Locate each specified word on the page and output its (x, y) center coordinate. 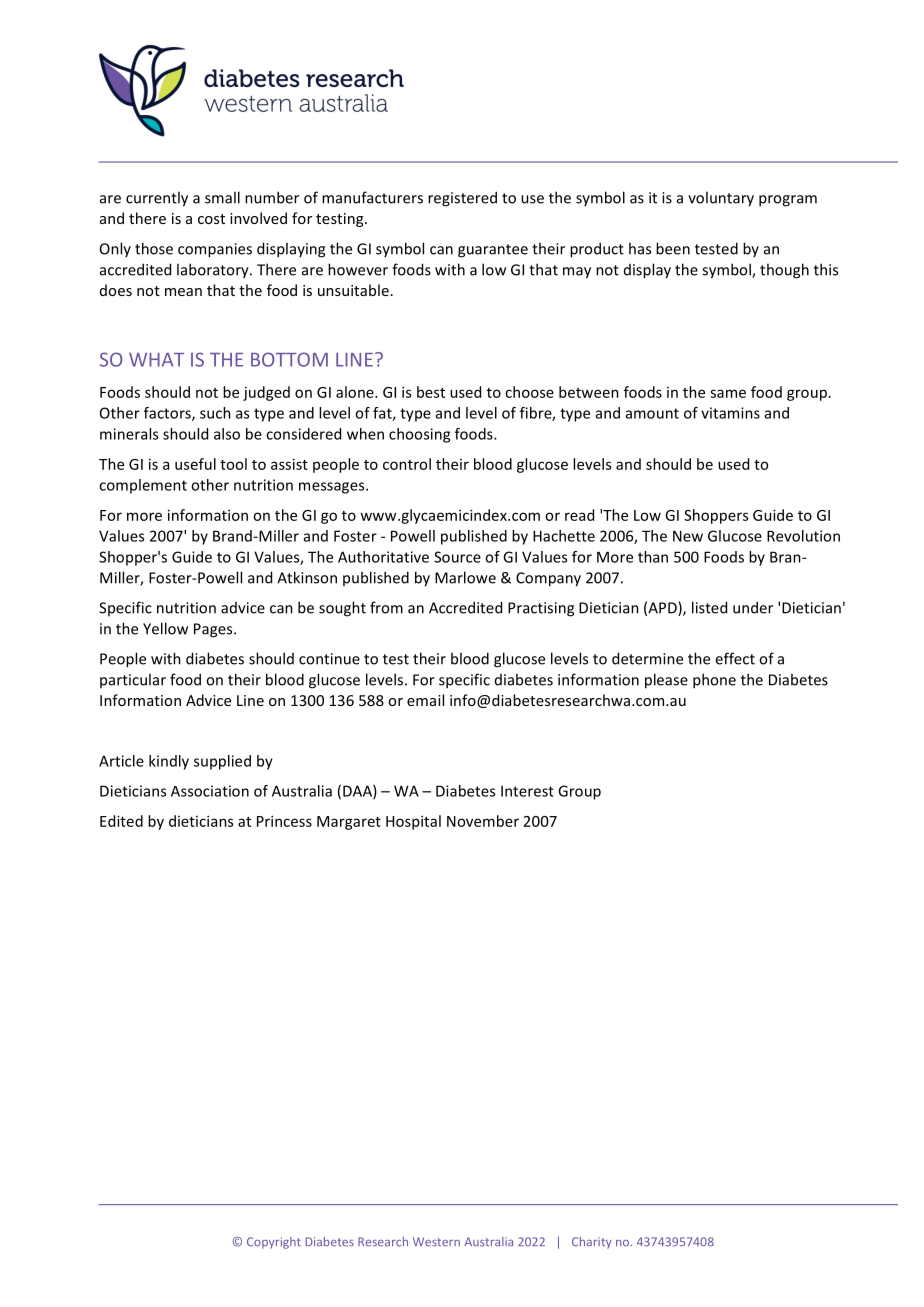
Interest (527, 791)
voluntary (721, 199)
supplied (222, 762)
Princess (284, 821)
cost (211, 219)
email (425, 700)
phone (714, 681)
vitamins (730, 413)
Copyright (274, 1243)
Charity (592, 1243)
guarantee (493, 251)
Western (436, 1241)
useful (195, 464)
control (407, 464)
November (483, 821)
